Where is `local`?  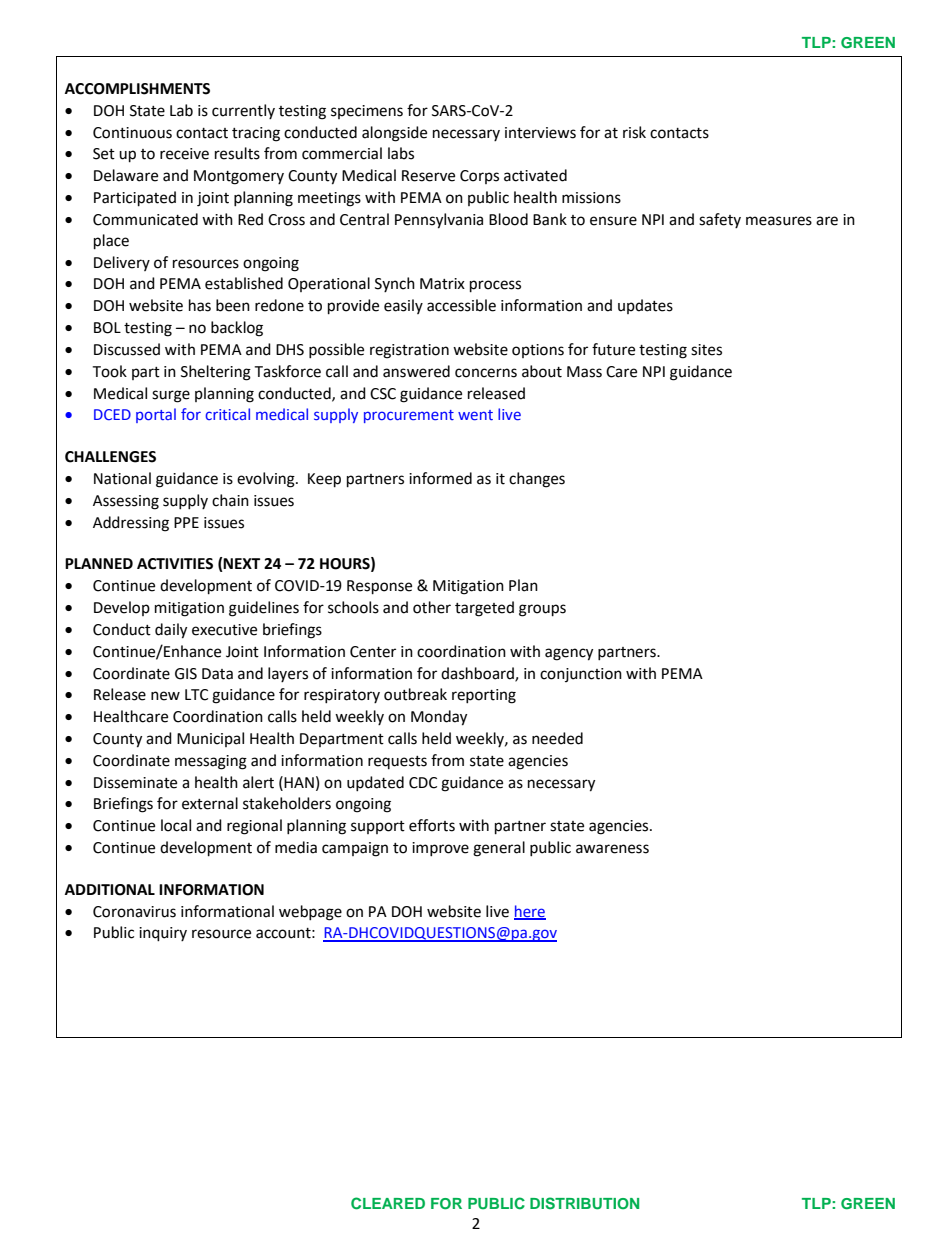 local is located at coordinates (176, 825).
